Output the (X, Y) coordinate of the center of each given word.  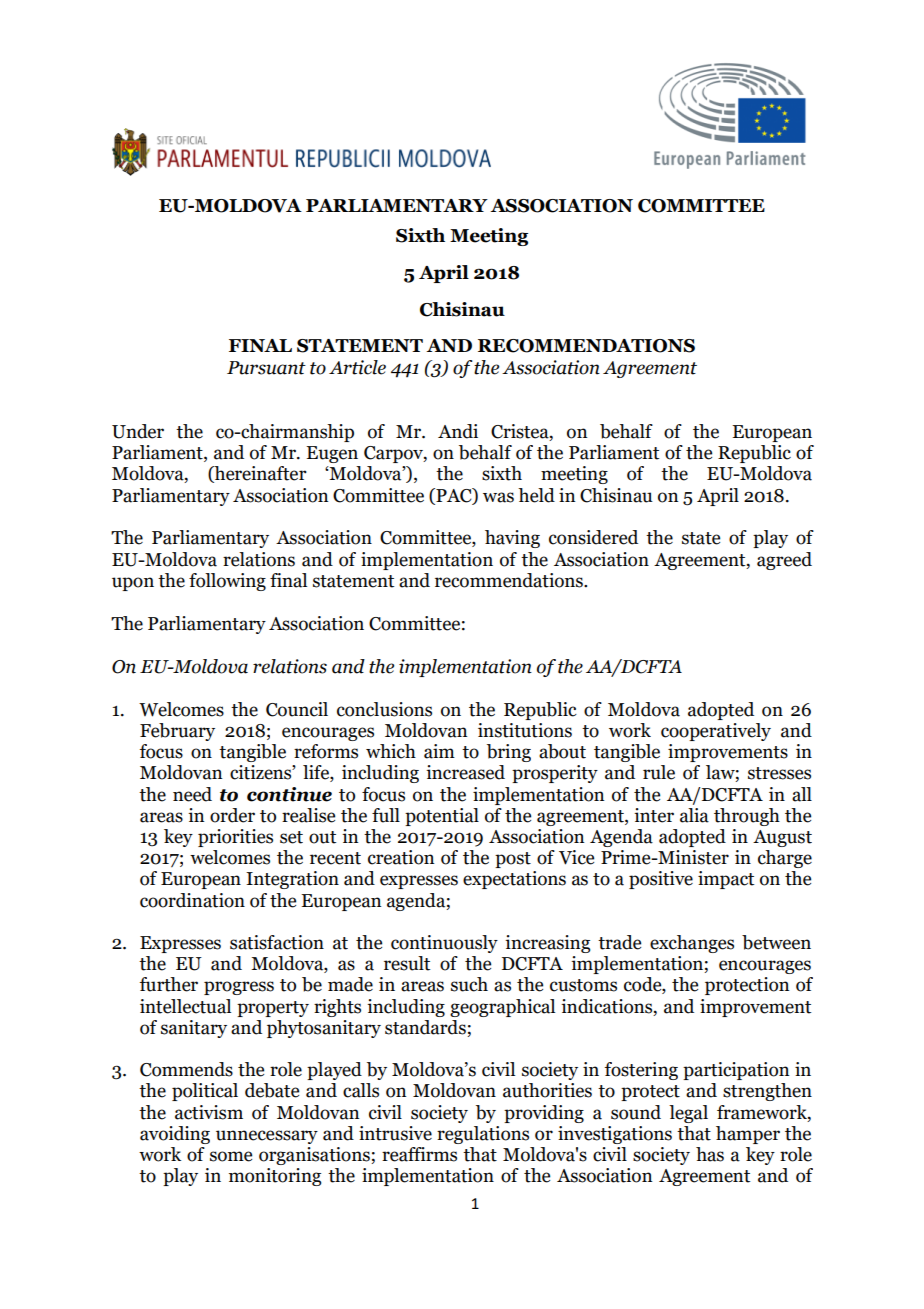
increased (465, 772)
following (227, 582)
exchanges (692, 944)
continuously (444, 944)
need (192, 794)
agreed (784, 561)
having (512, 539)
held (536, 495)
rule (659, 772)
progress (239, 988)
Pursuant (266, 368)
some (231, 1156)
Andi (458, 431)
